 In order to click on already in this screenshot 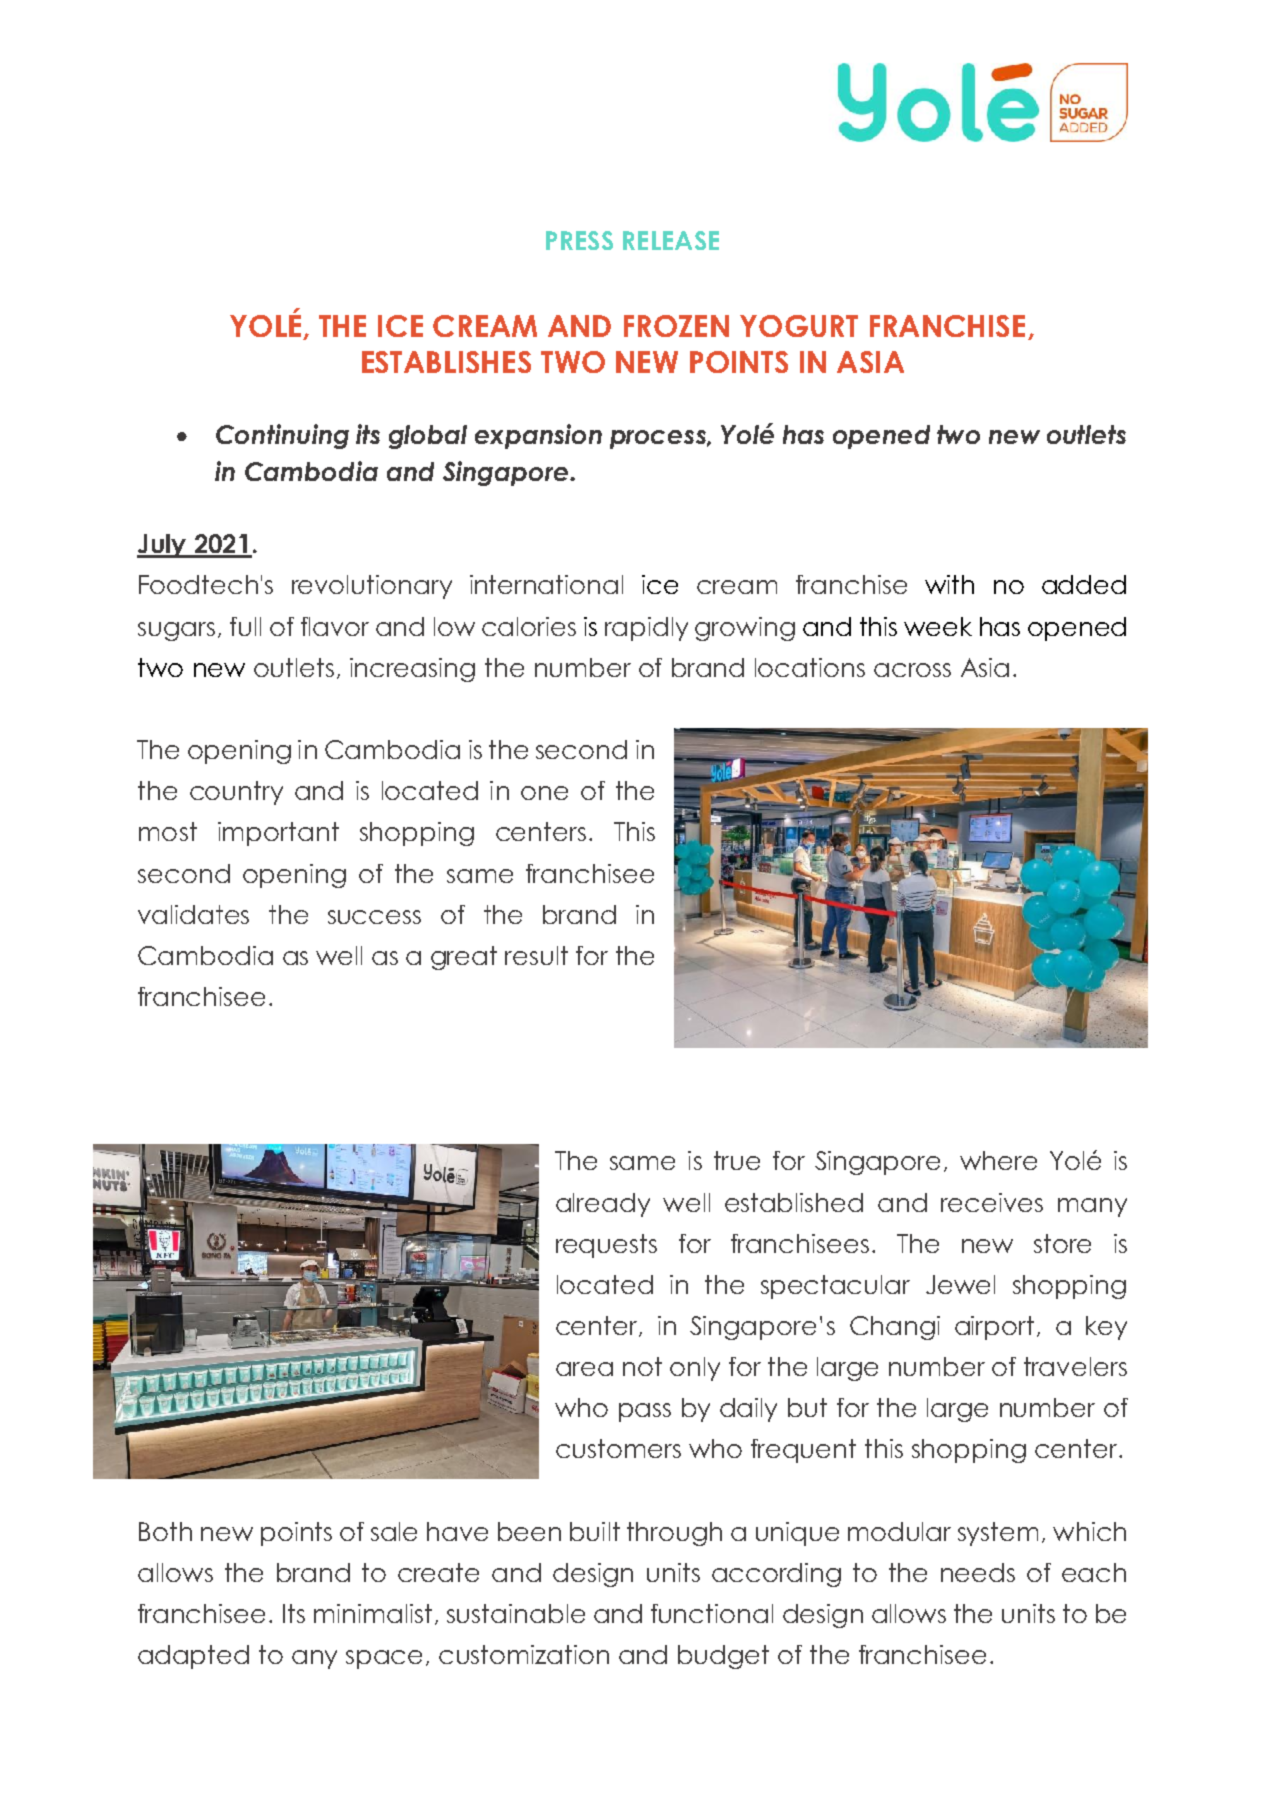, I will do `click(603, 1205)`.
